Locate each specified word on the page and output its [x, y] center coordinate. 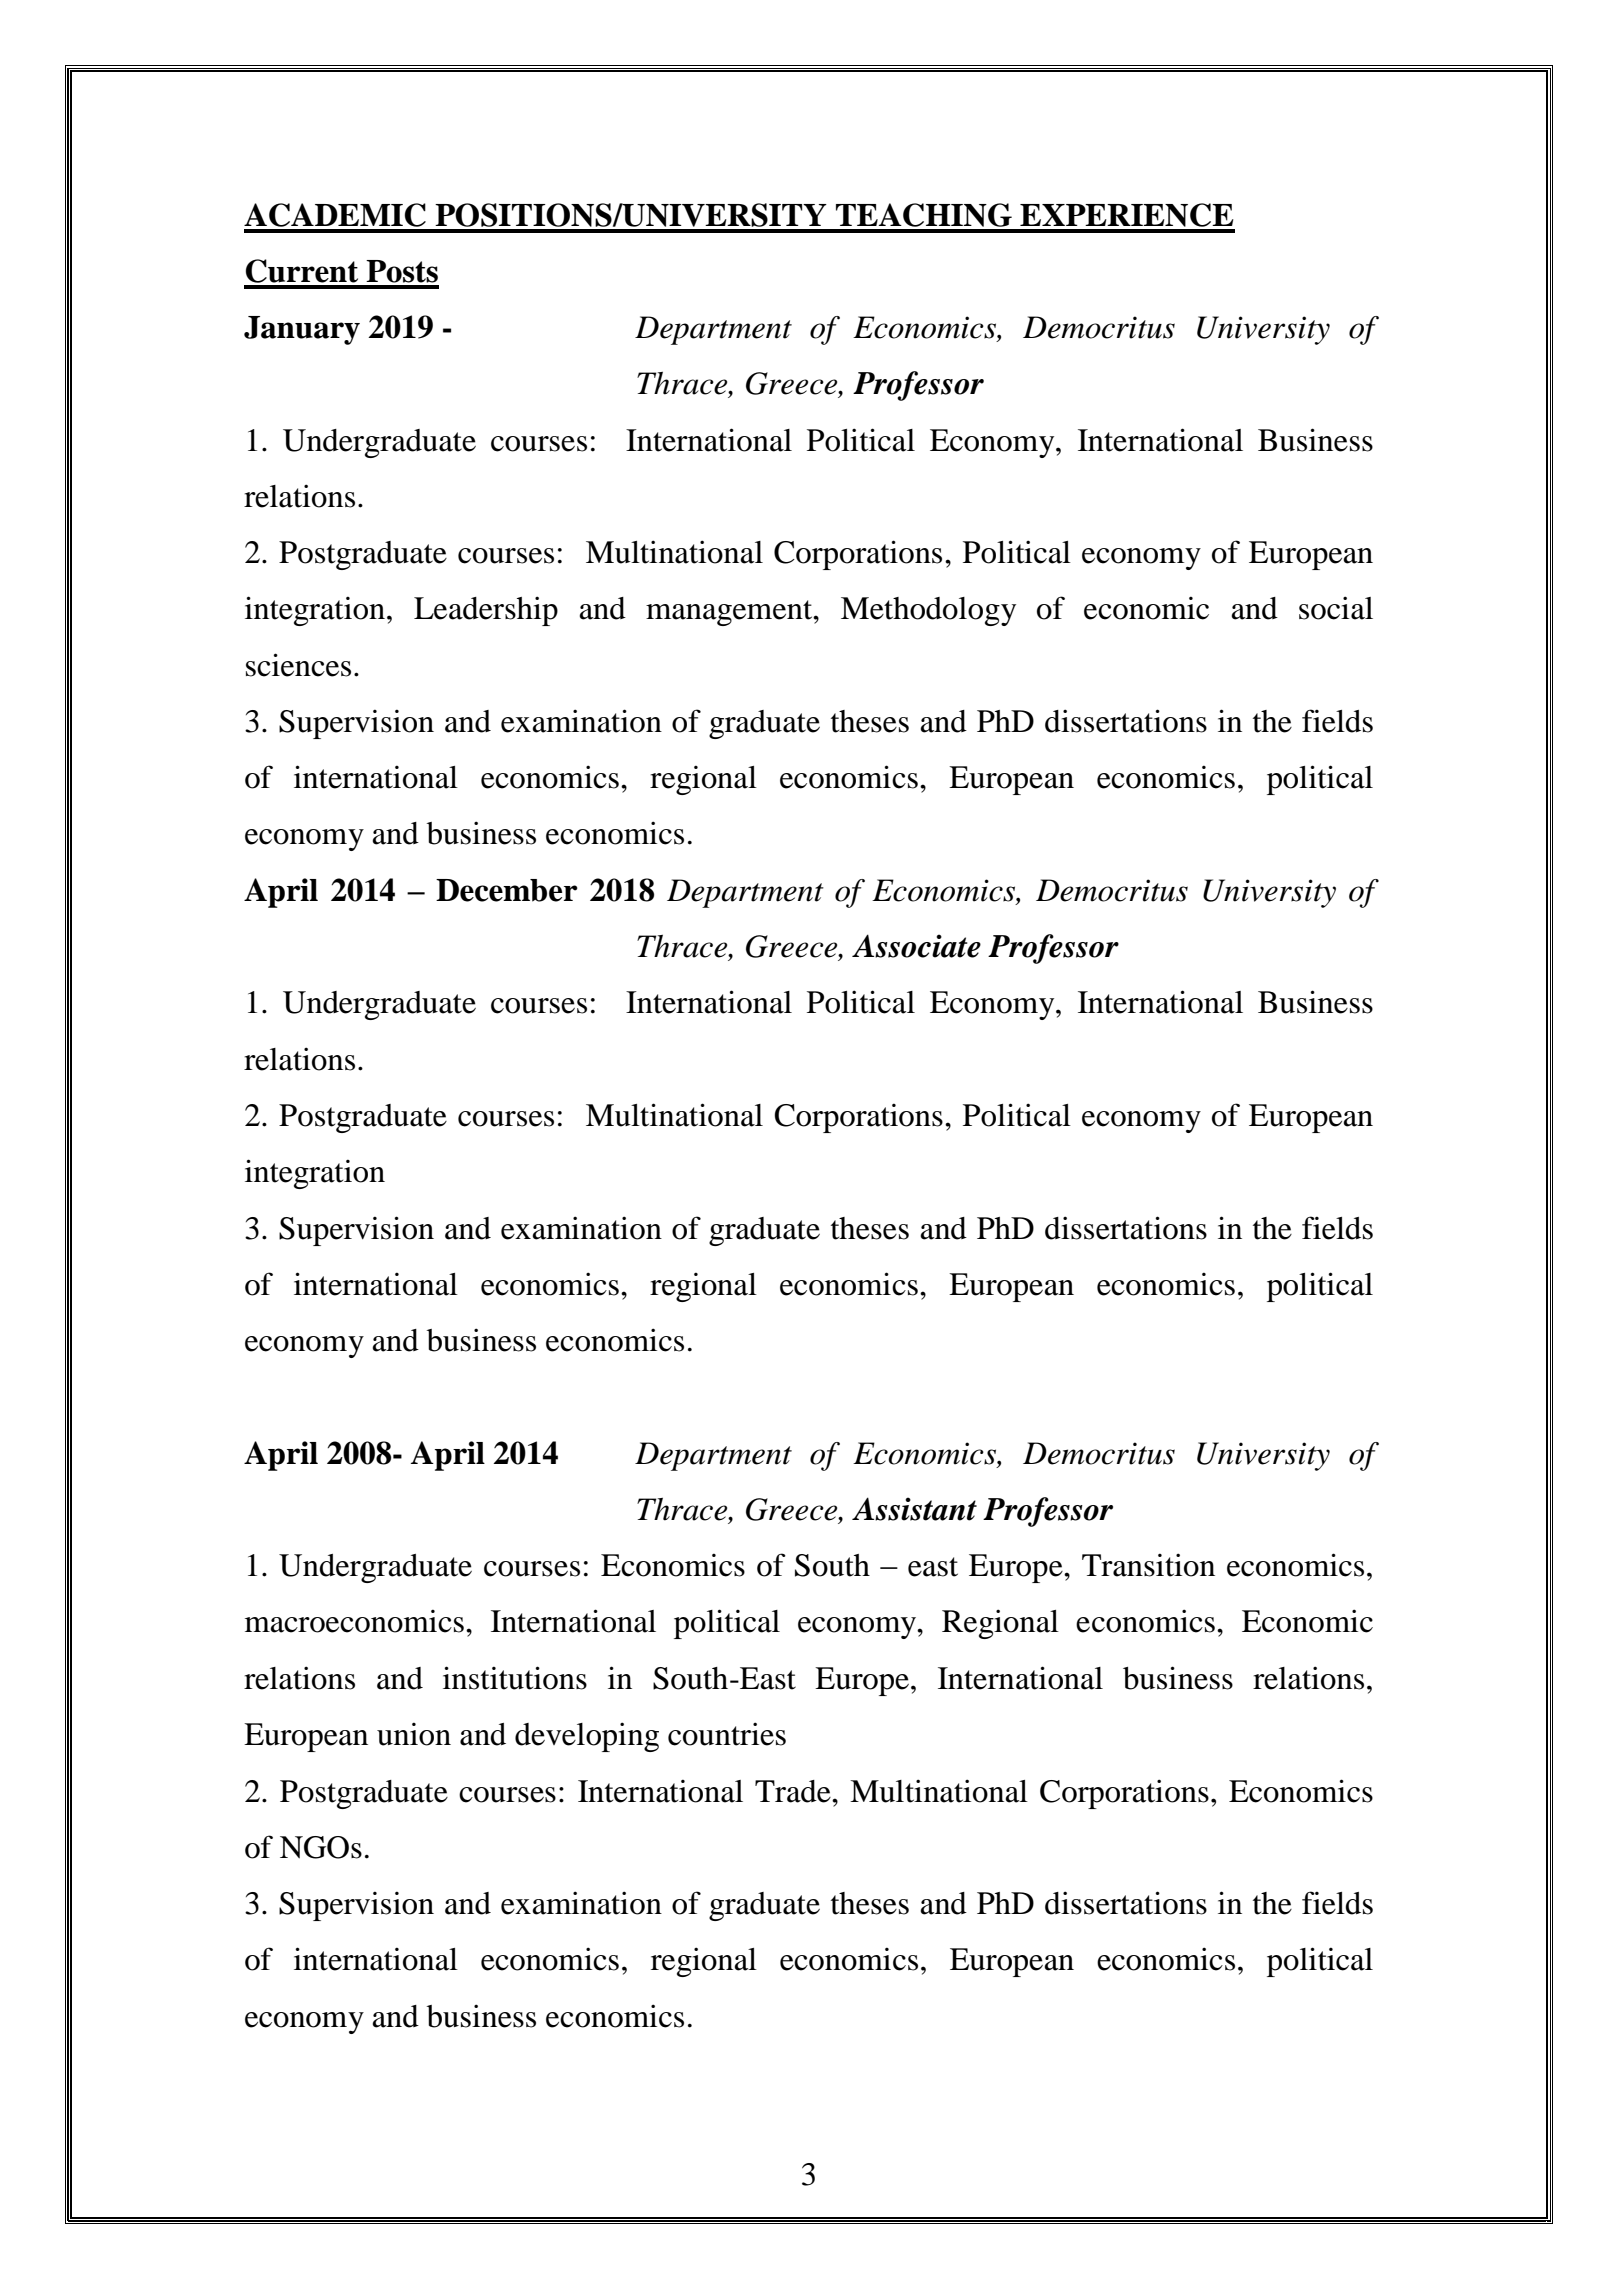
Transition [1148, 1565]
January [302, 330]
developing [587, 1737]
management [730, 613]
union [414, 1734]
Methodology [928, 611]
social [1336, 608]
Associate [916, 946]
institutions [515, 1678]
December [507, 890]
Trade [794, 1791]
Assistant [914, 1509]
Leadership [486, 611]
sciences [298, 665]
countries [727, 1734]
